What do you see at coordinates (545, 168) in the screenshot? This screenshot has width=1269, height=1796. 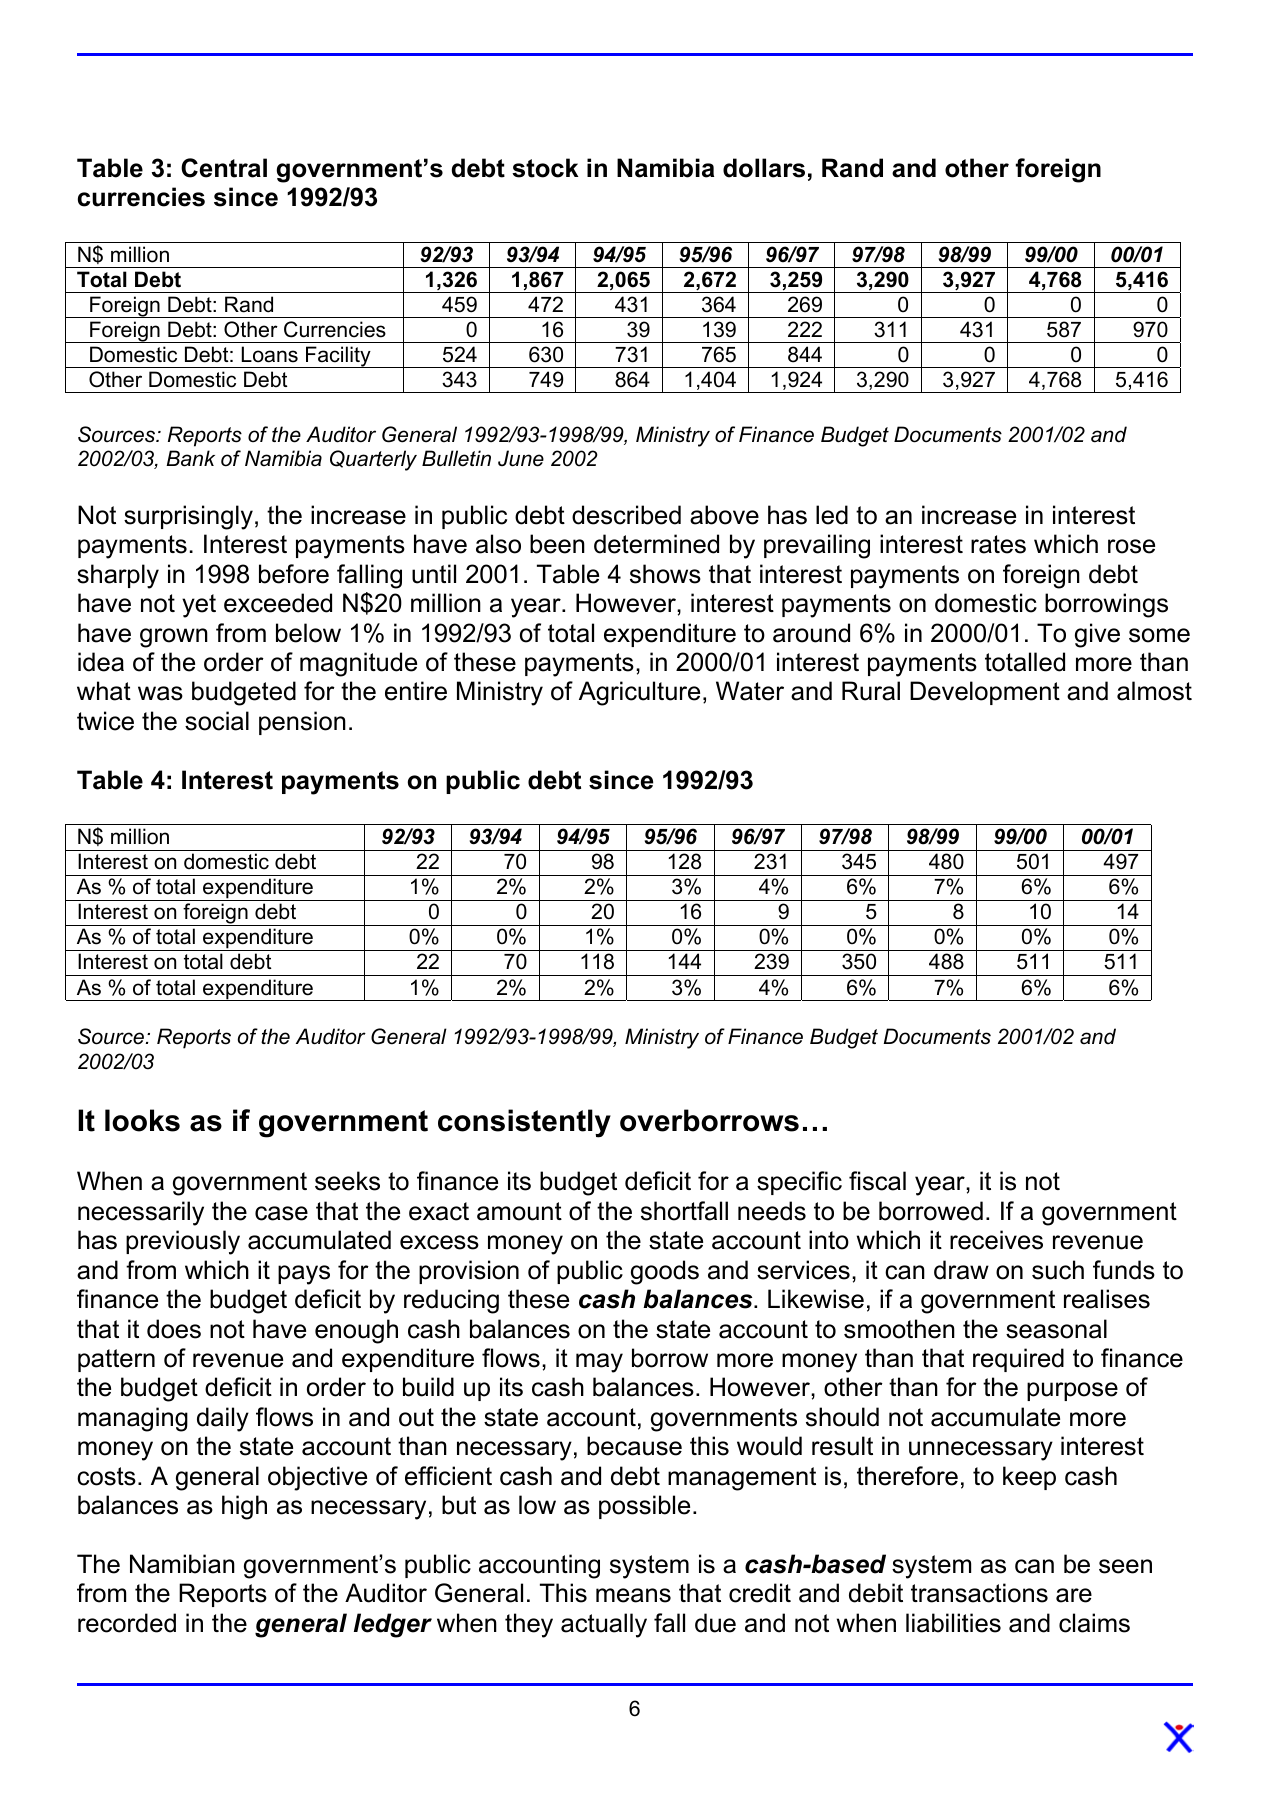 I see `stock` at bounding box center [545, 168].
